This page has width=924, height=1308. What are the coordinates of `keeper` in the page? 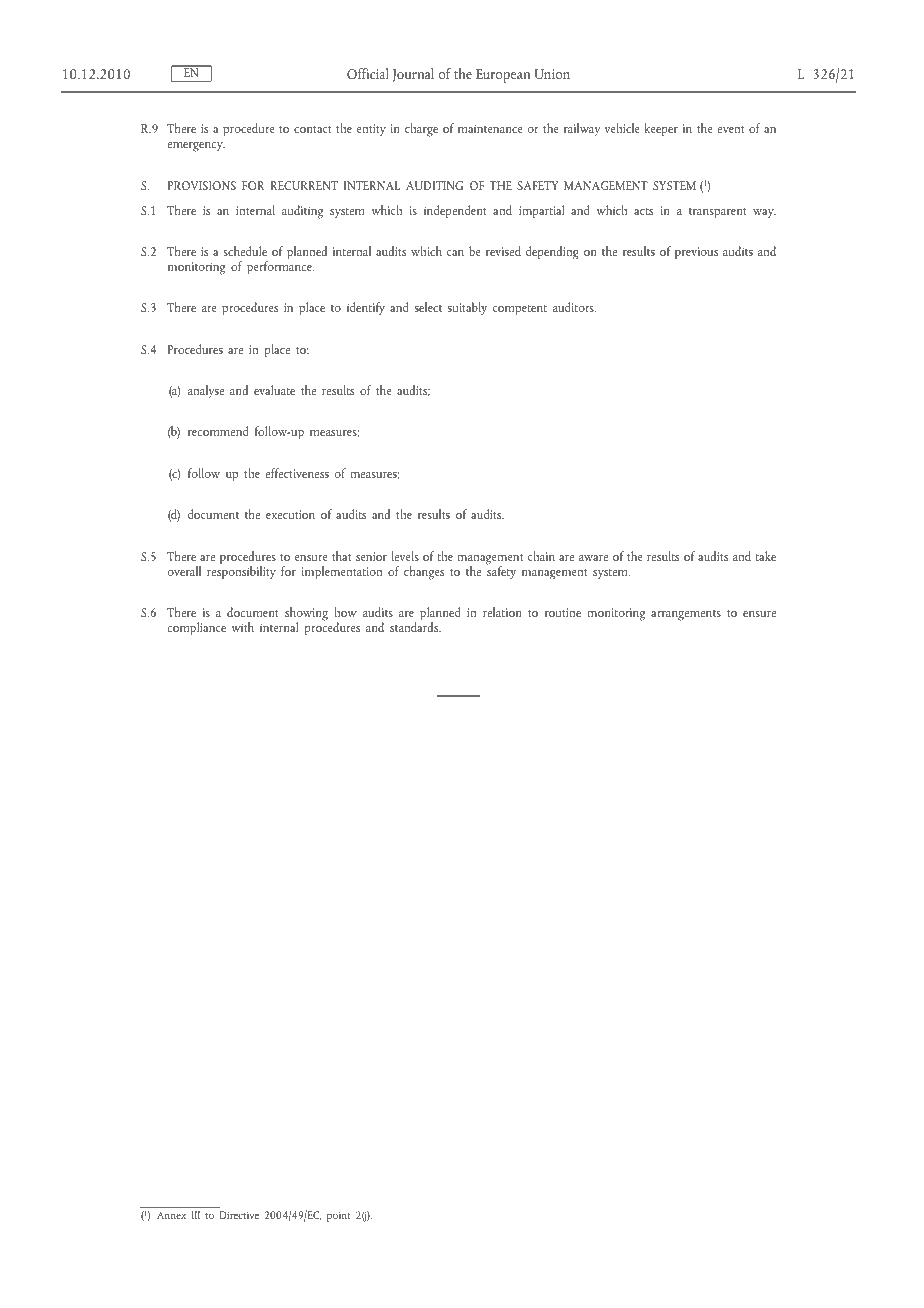 It's located at (661, 130).
